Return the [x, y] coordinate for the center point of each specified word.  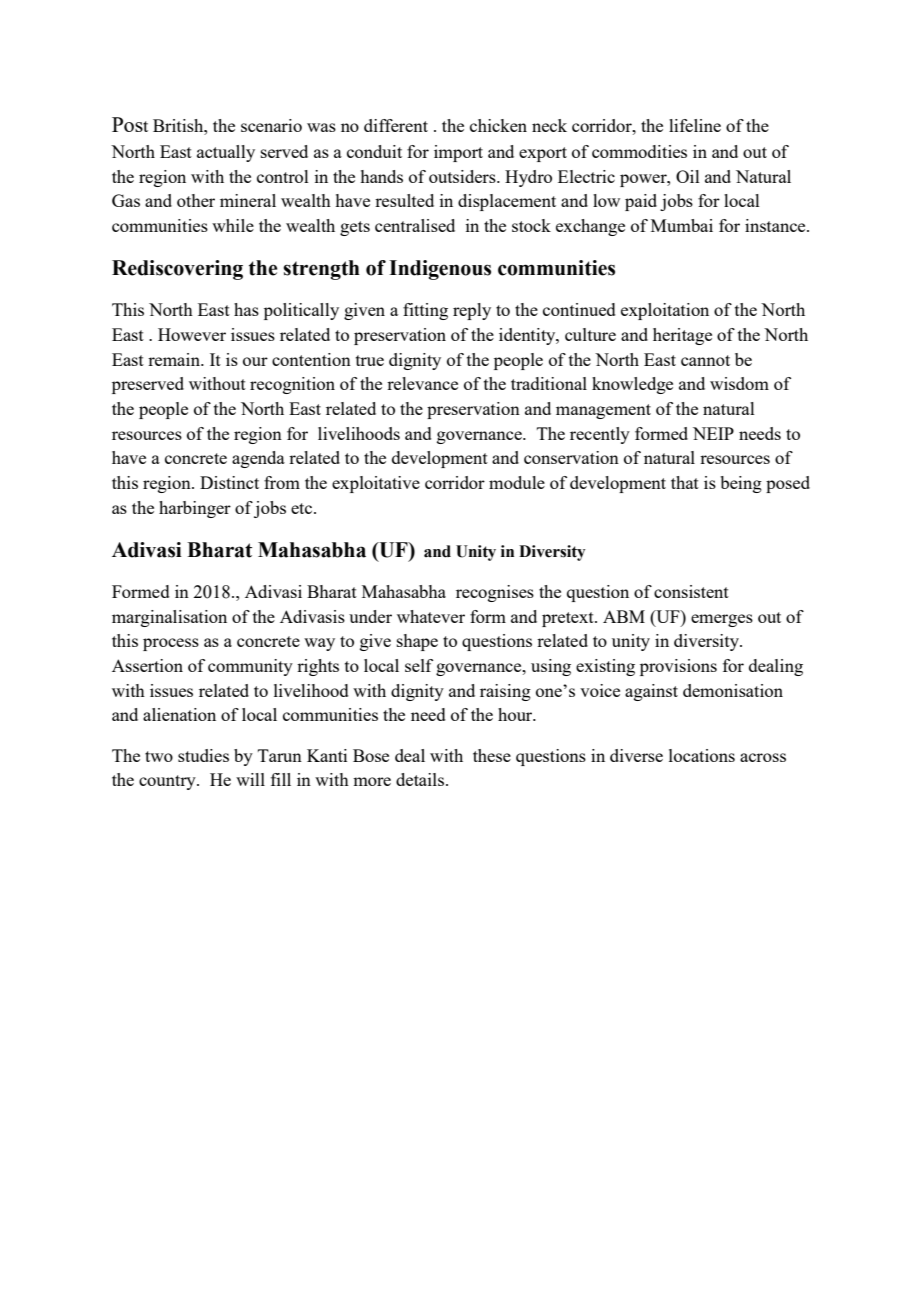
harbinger [195, 509]
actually [226, 153]
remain [175, 359]
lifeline [695, 125]
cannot [705, 360]
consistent [691, 591]
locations [702, 755]
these [492, 755]
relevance [422, 383]
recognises [495, 593]
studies [203, 755]
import [458, 153]
